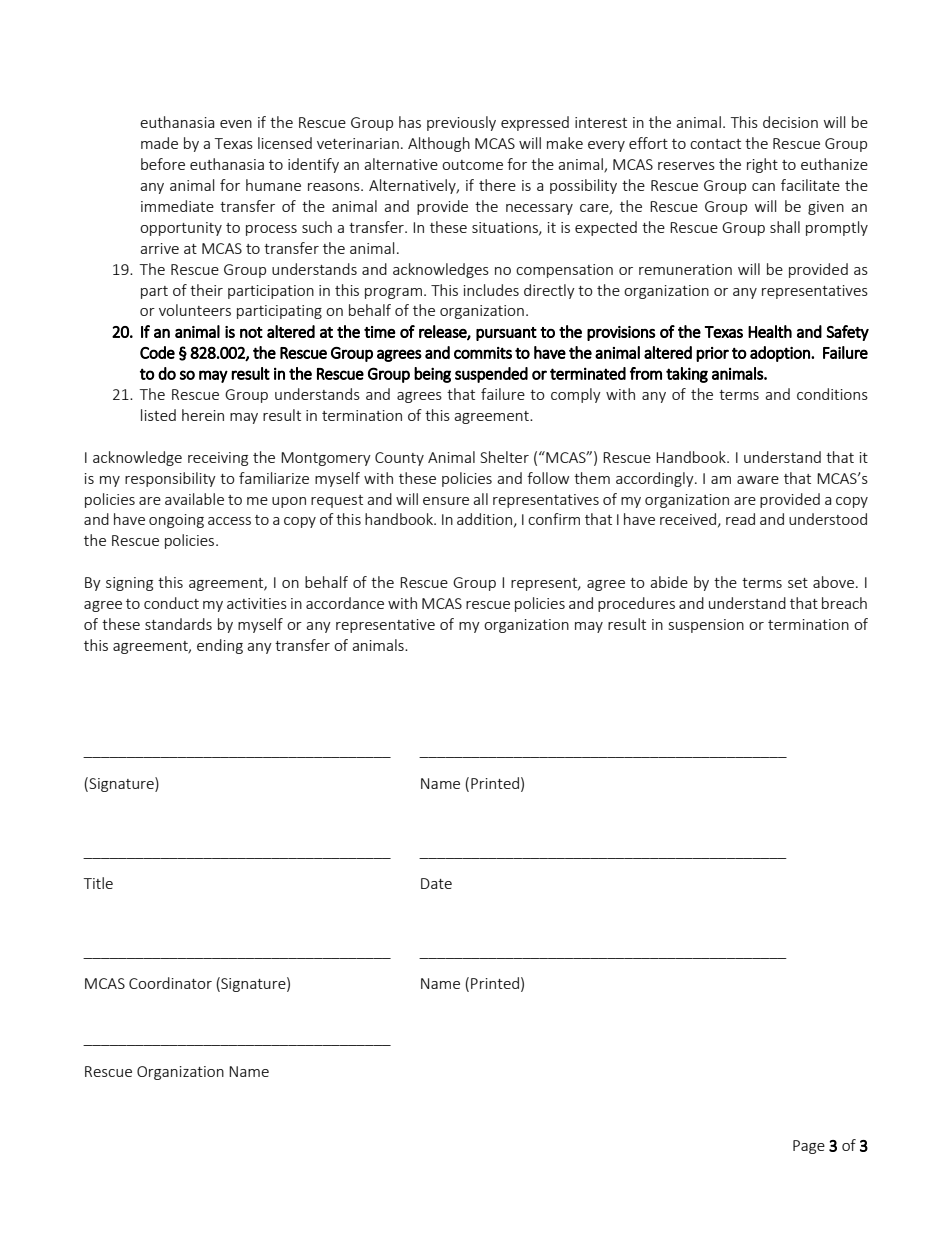  What do you see at coordinates (163, 164) in the screenshot?
I see `before` at bounding box center [163, 164].
